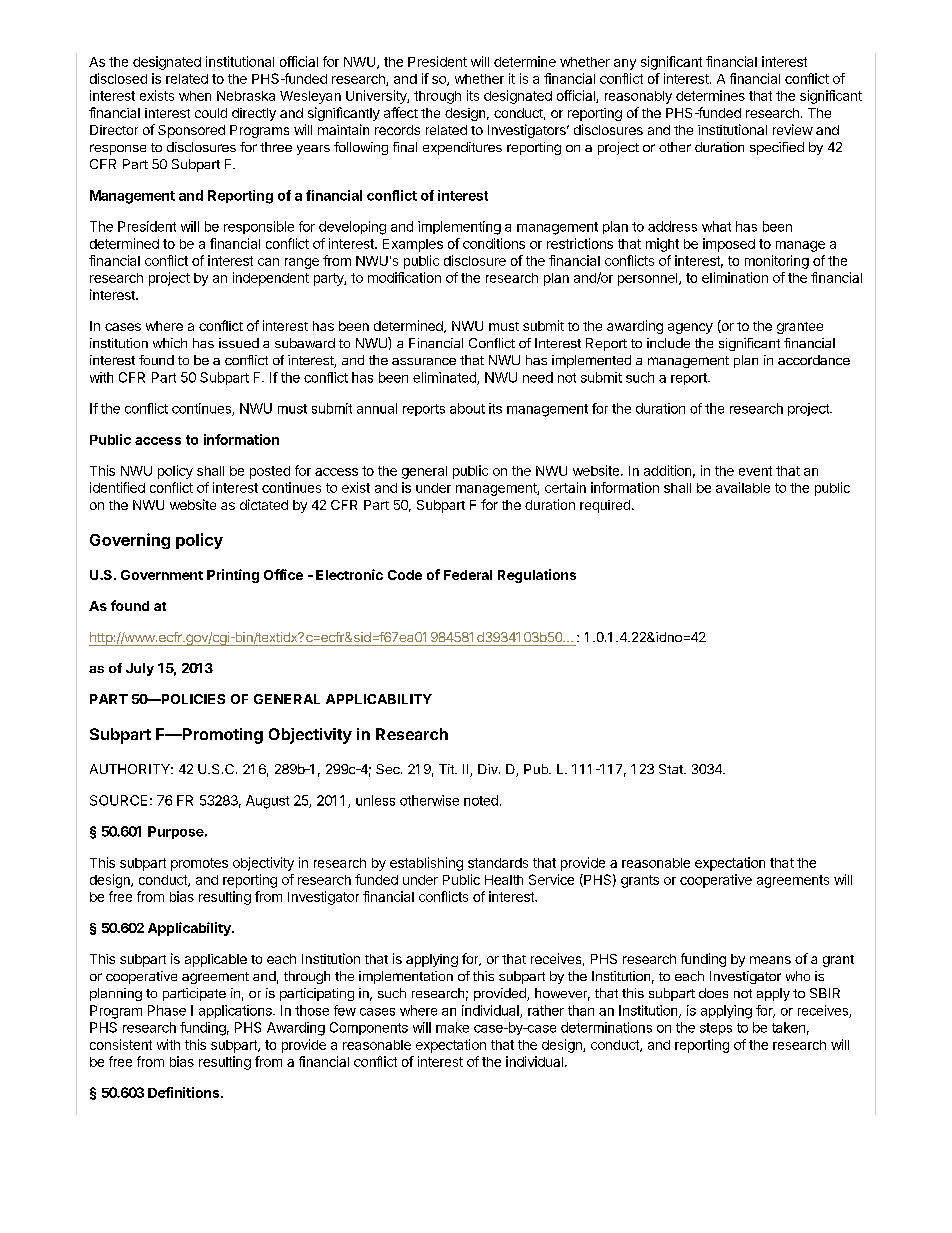 Image resolution: width=952 pixels, height=1233 pixels. Describe the element at coordinates (793, 129) in the image. I see `review` at that location.
